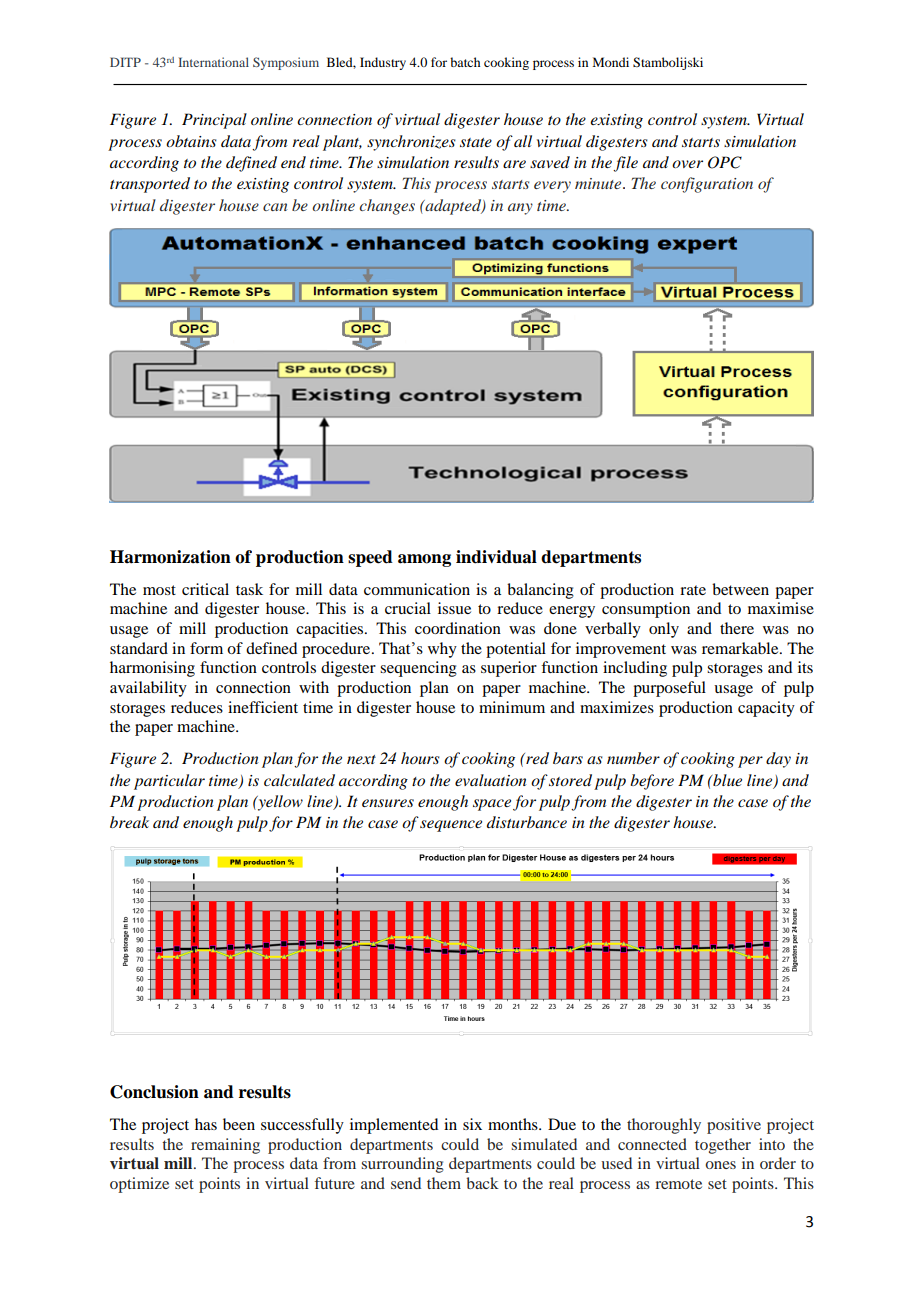 This screenshot has width=924, height=1308. Describe the element at coordinates (520, 209) in the screenshot. I see `any` at that location.
